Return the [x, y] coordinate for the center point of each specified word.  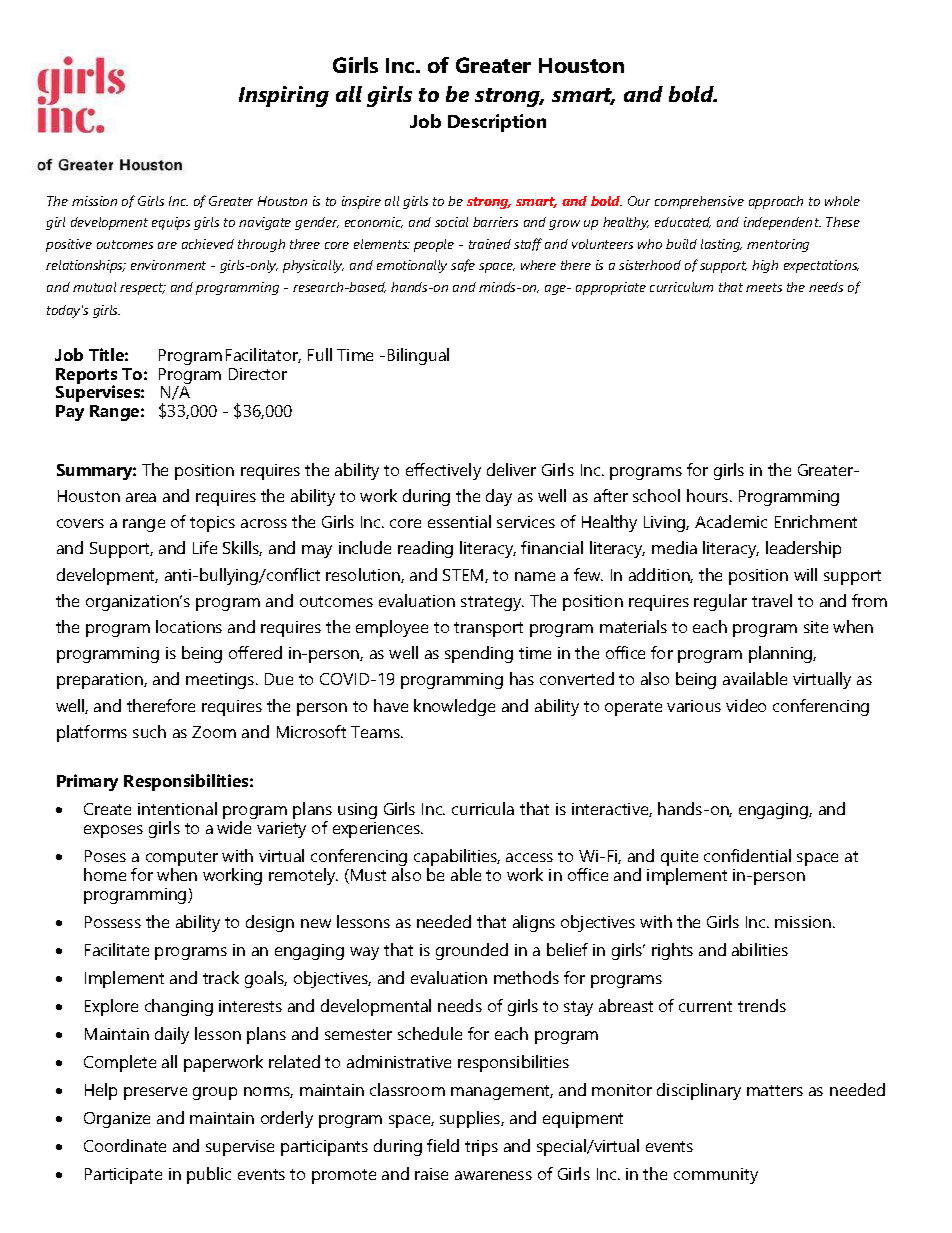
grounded [472, 951]
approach [776, 202]
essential [459, 521]
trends [762, 1005]
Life [205, 547]
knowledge [454, 707]
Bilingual [418, 356]
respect [143, 289]
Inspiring [284, 96]
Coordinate [125, 1145]
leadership [803, 549]
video [746, 705]
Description [497, 123]
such [149, 731]
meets [764, 287]
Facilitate [117, 949]
